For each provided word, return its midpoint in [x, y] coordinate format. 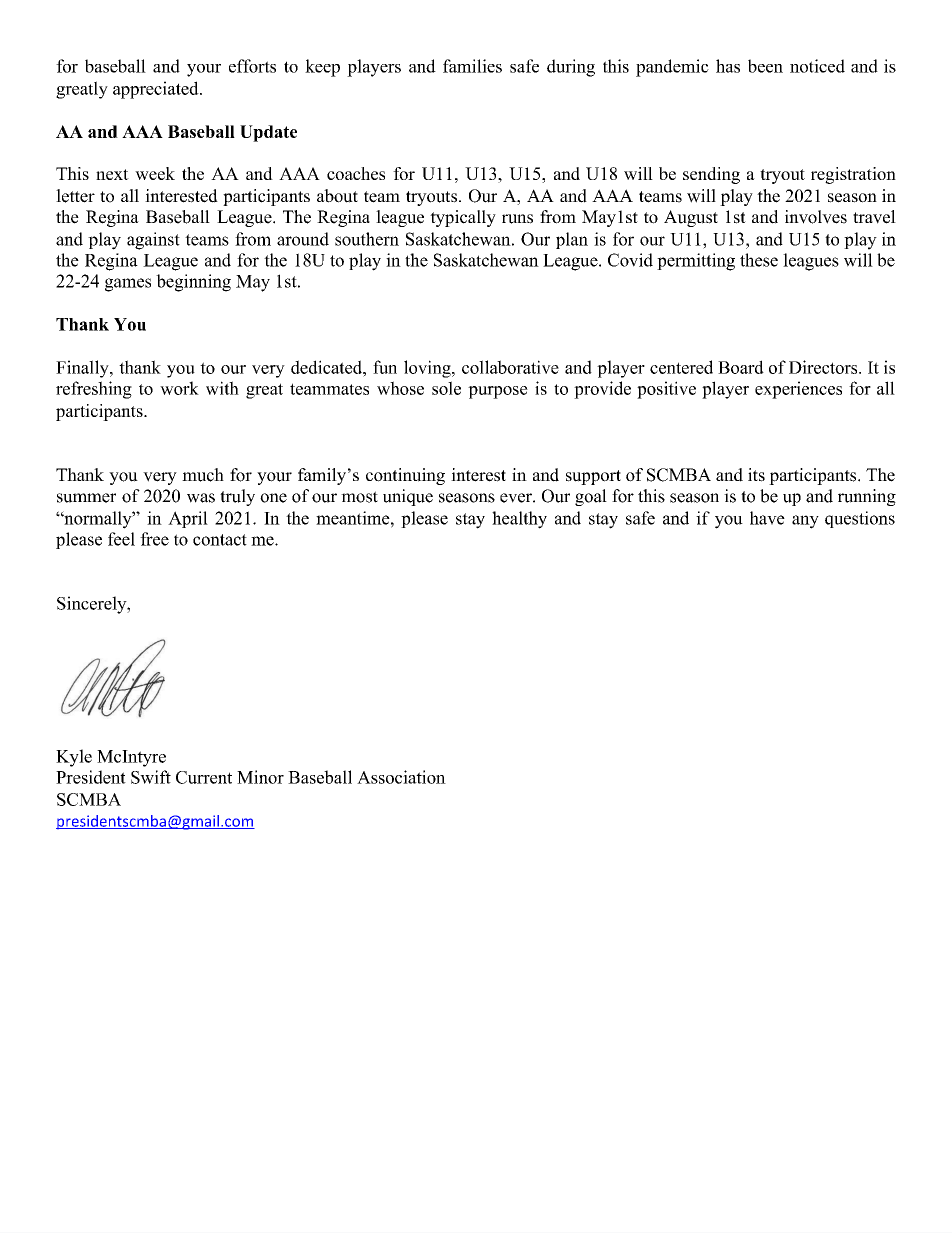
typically [463, 218]
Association [401, 777]
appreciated [157, 90]
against [153, 241]
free [154, 539]
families [472, 66]
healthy [519, 520]
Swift [151, 777]
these [759, 260]
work [179, 388]
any [805, 522]
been [765, 66]
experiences [798, 390]
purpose [498, 392]
